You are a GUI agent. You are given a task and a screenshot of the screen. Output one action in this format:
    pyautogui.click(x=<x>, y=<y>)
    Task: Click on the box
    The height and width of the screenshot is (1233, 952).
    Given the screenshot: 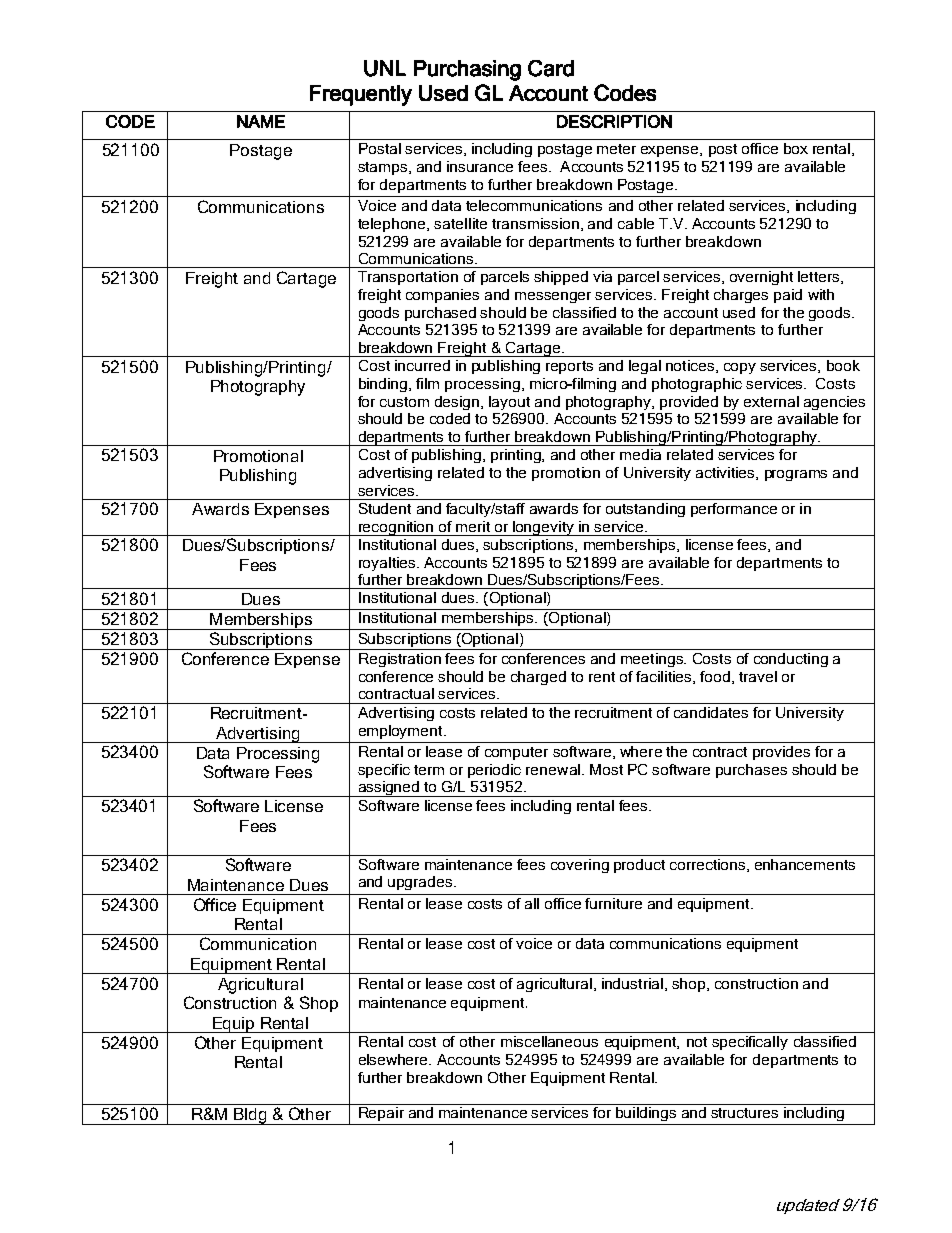 What is the action you would take?
    pyautogui.click(x=796, y=148)
